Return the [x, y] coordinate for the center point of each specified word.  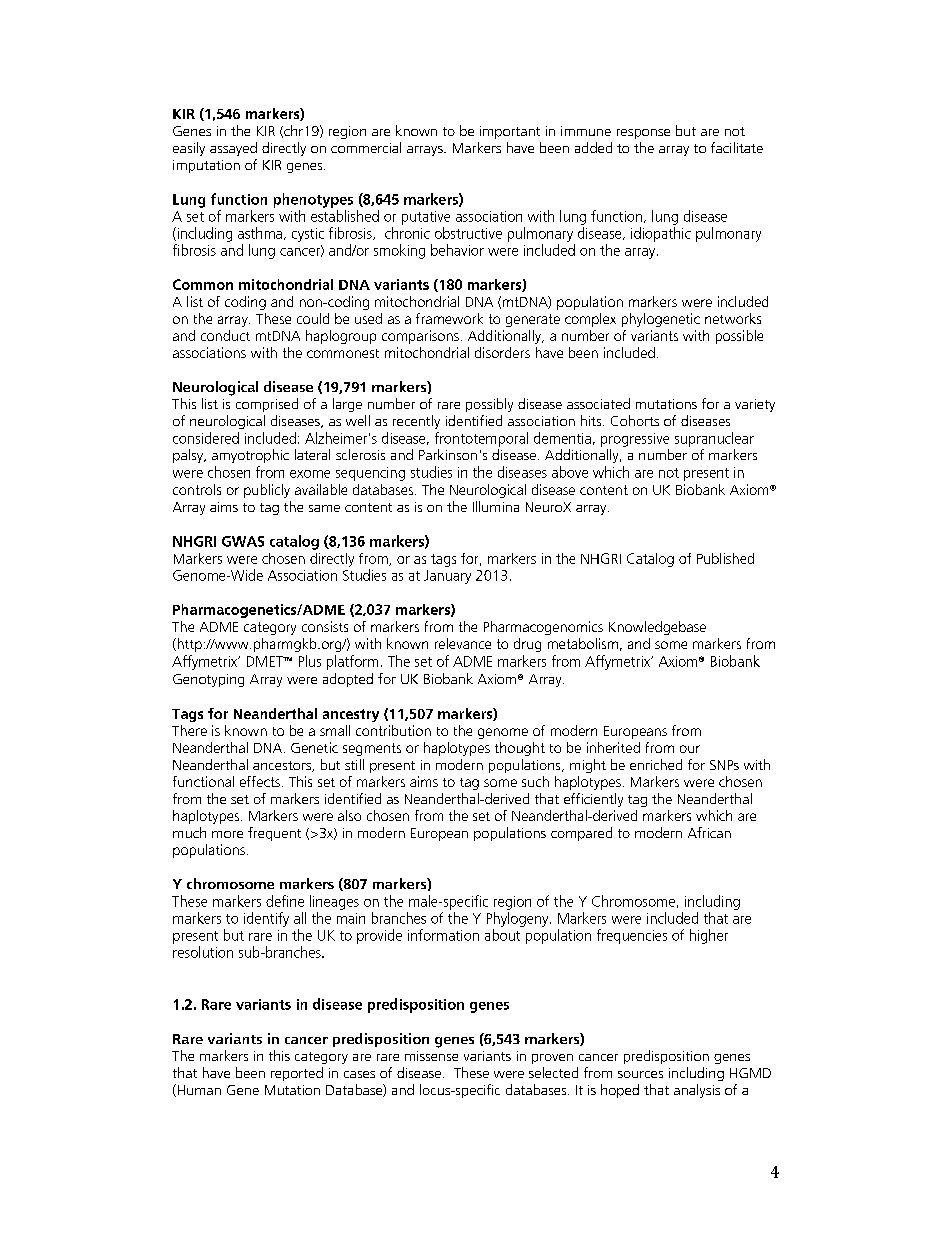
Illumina [496, 506]
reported [297, 1074]
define [285, 901]
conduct [225, 335]
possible [739, 337]
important [510, 132]
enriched [656, 764]
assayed [233, 149]
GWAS [243, 541]
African [709, 832]
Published [725, 558]
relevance [463, 643]
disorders [502, 352]
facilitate [737, 147]
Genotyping [208, 680]
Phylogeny [519, 919]
